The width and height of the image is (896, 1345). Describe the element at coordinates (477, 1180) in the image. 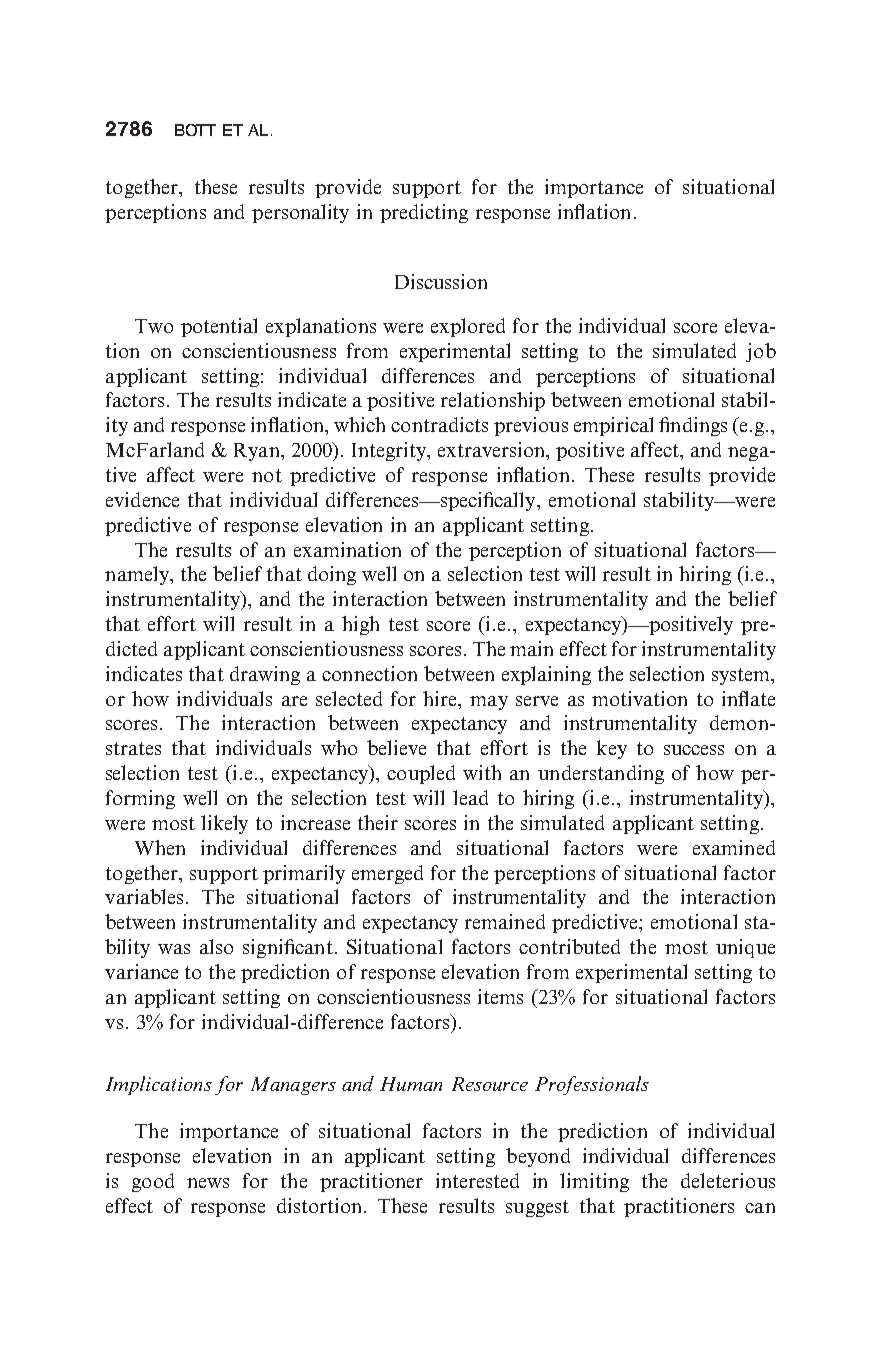

I see `interested` at that location.
